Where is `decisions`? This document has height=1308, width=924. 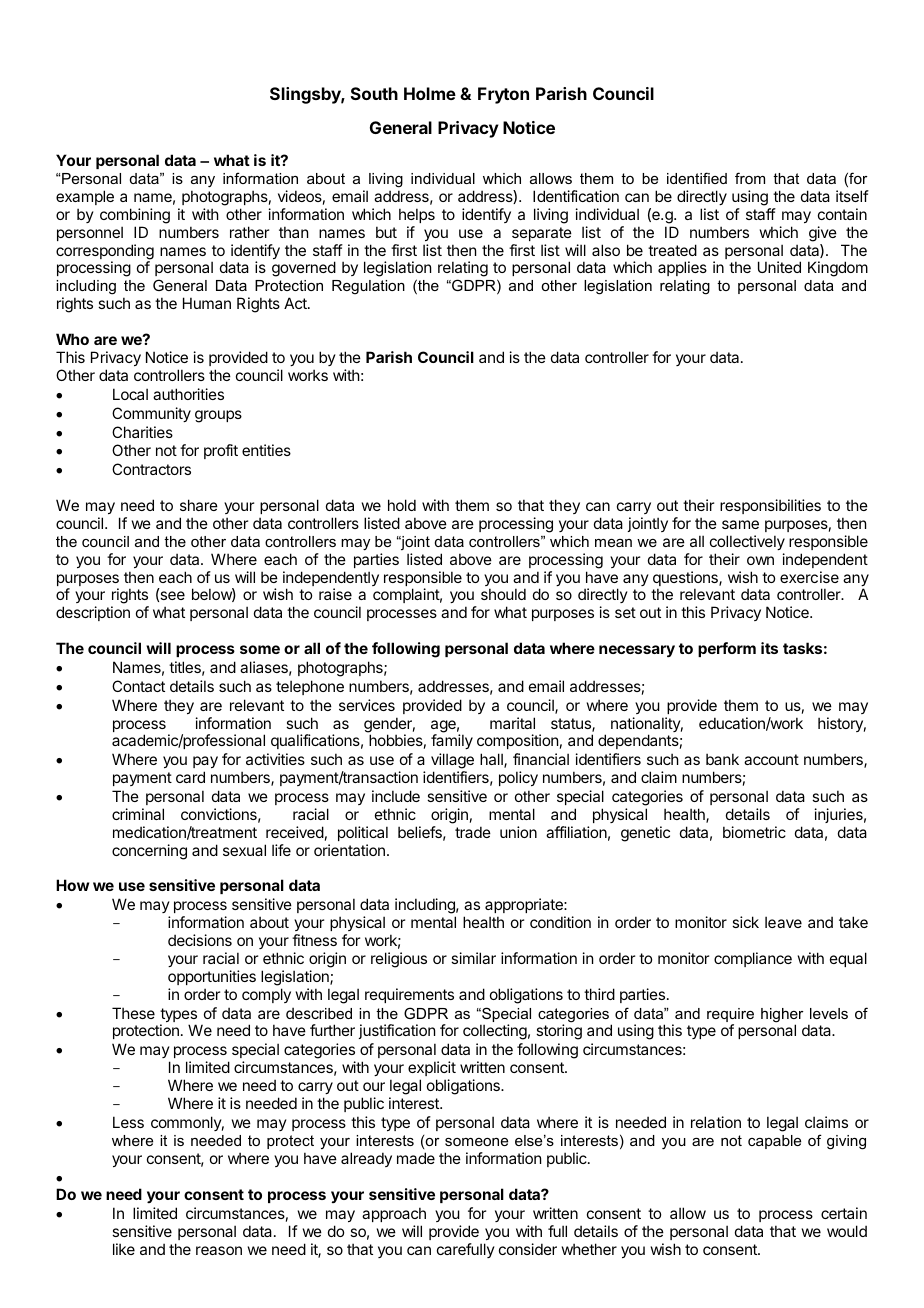 decisions is located at coordinates (200, 940).
